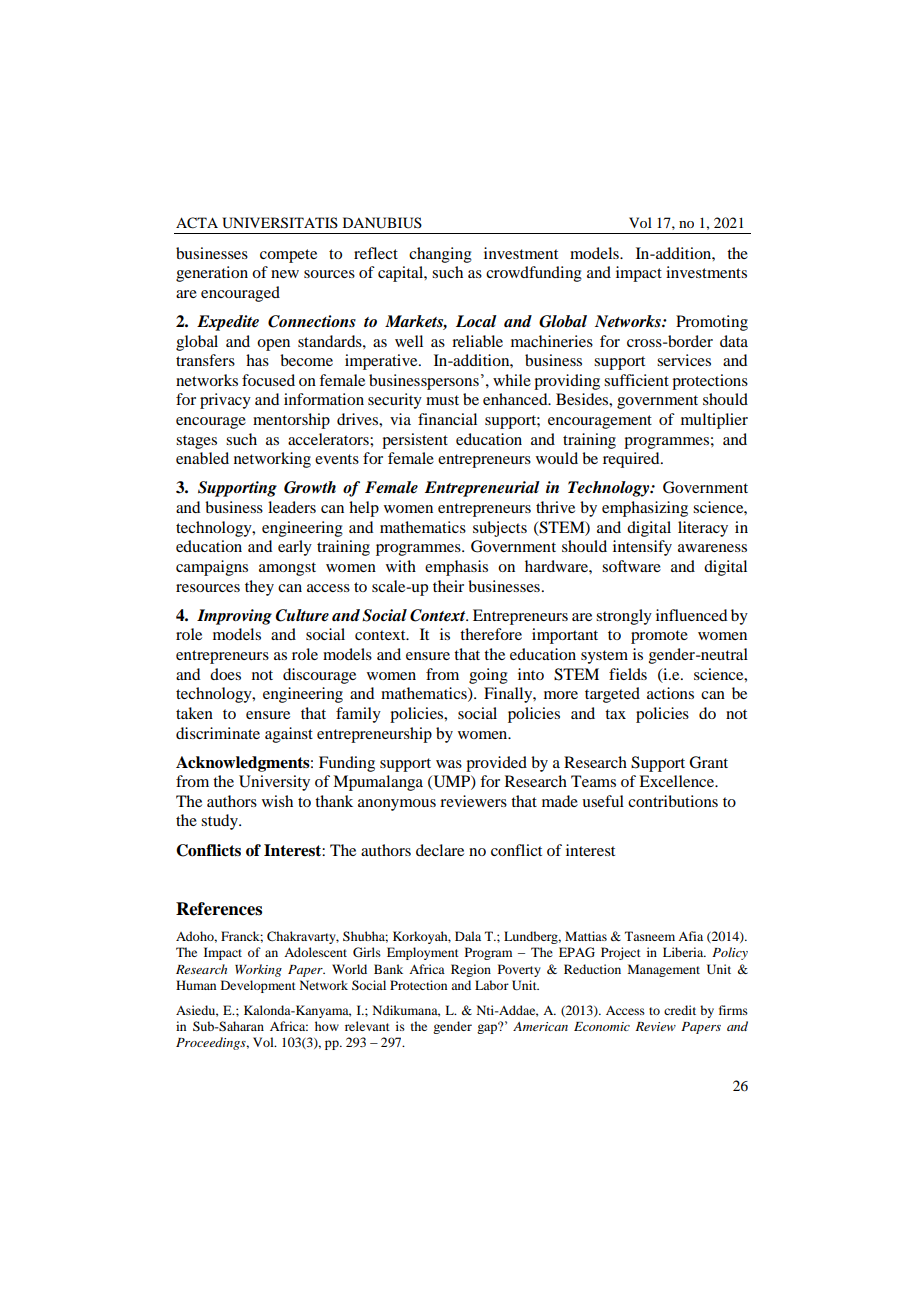 This image has width=924, height=1308. Describe the element at coordinates (288, 256) in the image. I see `compete` at that location.
